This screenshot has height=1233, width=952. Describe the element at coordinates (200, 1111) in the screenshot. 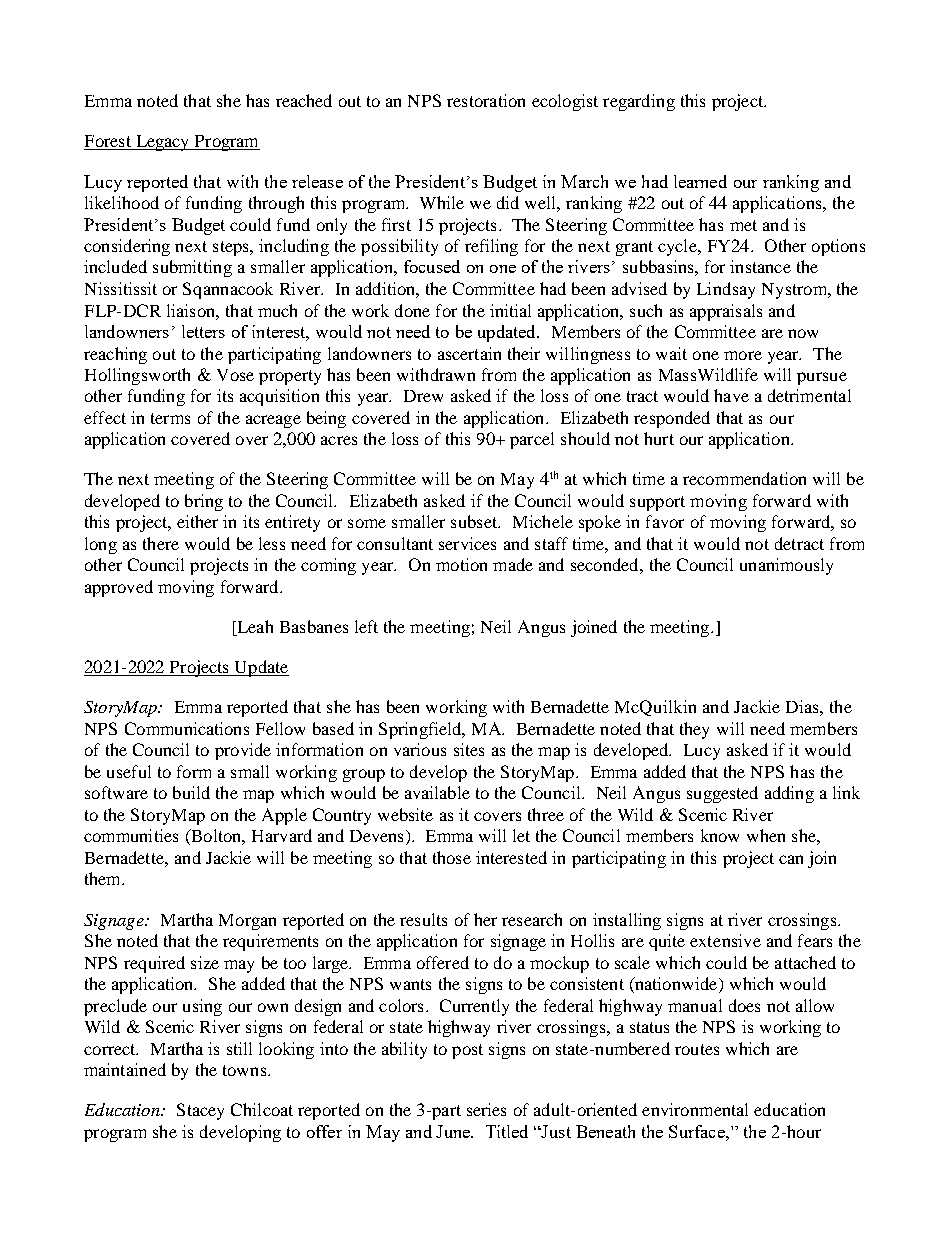

I see `Stacey` at that location.
